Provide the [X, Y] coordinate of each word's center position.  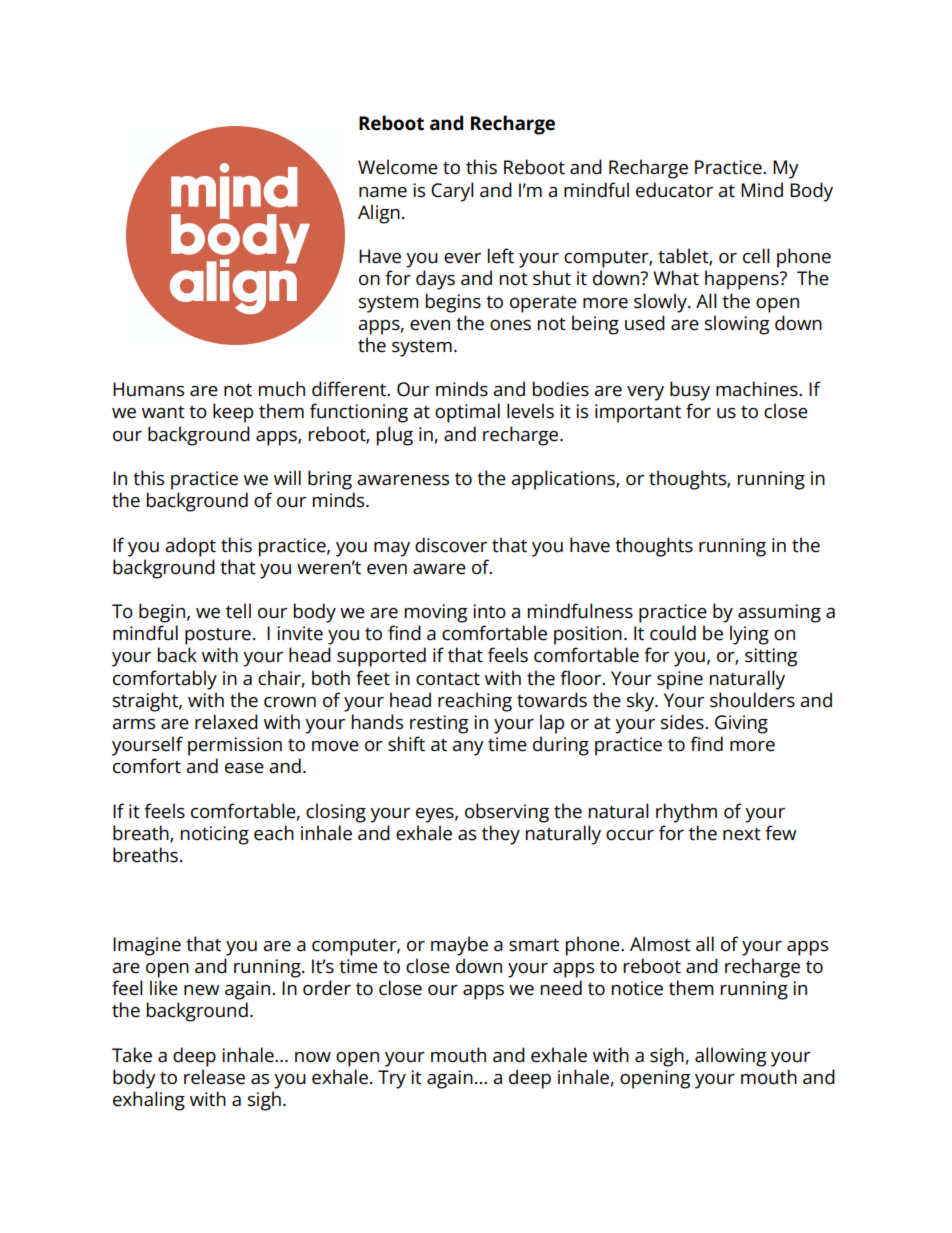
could [673, 633]
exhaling [149, 1101]
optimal [467, 413]
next [742, 834]
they [501, 835]
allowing [731, 1057]
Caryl [452, 192]
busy [690, 391]
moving [436, 613]
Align [379, 214]
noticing [215, 835]
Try [392, 1079]
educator [674, 190]
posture [218, 636]
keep [233, 413]
